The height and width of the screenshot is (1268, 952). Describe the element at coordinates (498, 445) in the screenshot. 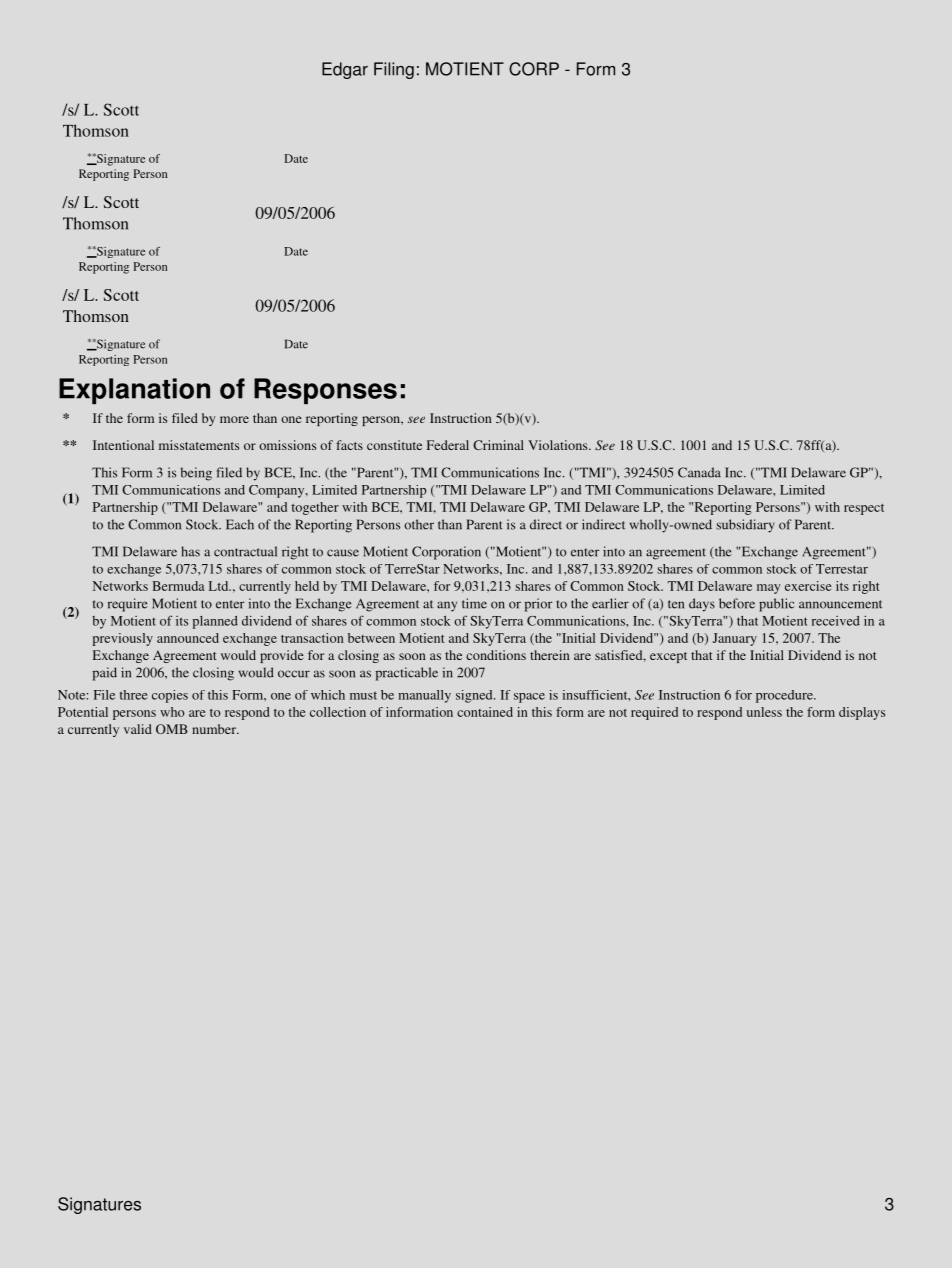

I see `Criminal` at that location.
